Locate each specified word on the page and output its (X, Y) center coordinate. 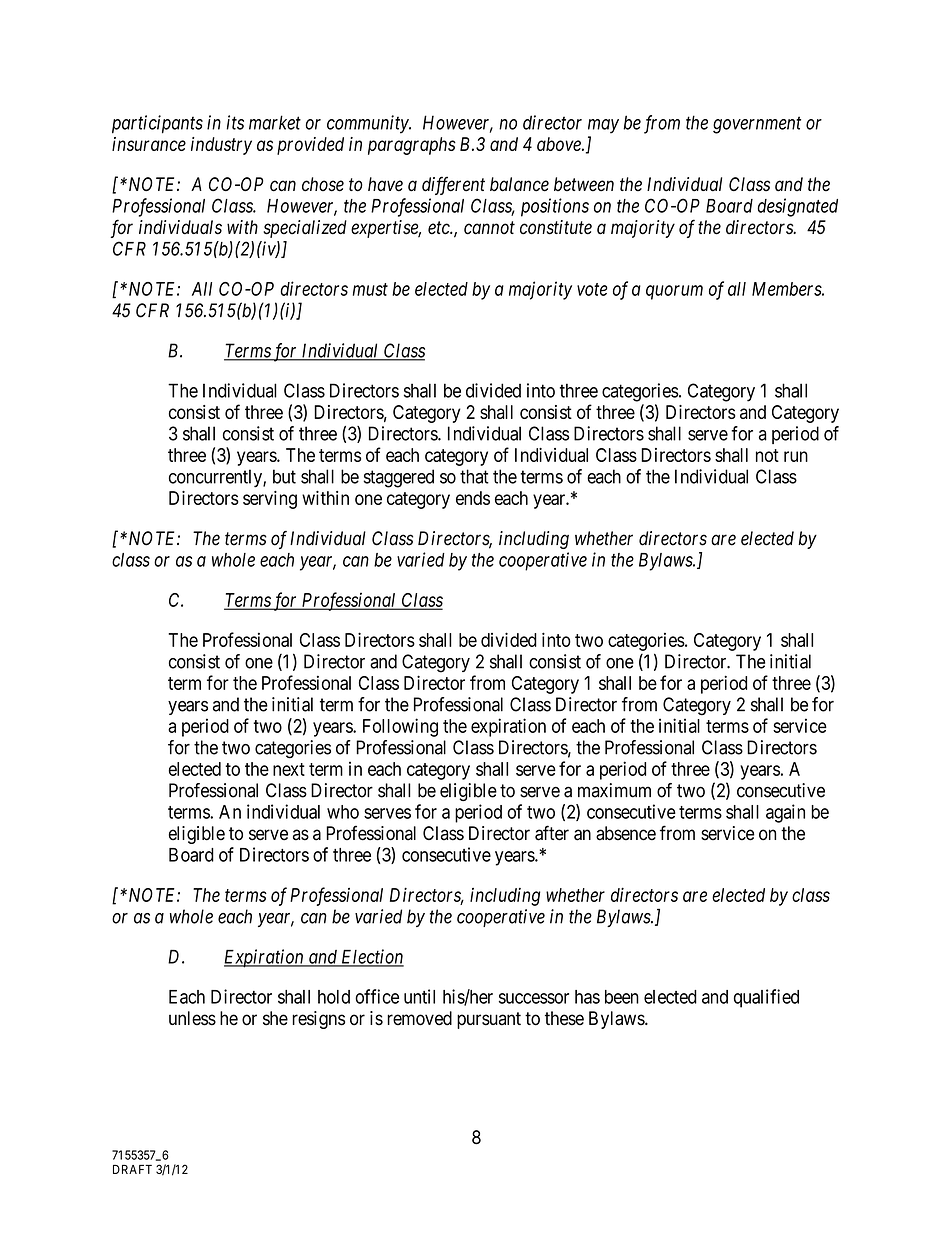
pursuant (489, 1020)
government (757, 125)
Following (400, 727)
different (453, 185)
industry (221, 146)
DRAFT (132, 1169)
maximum (614, 790)
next (289, 769)
